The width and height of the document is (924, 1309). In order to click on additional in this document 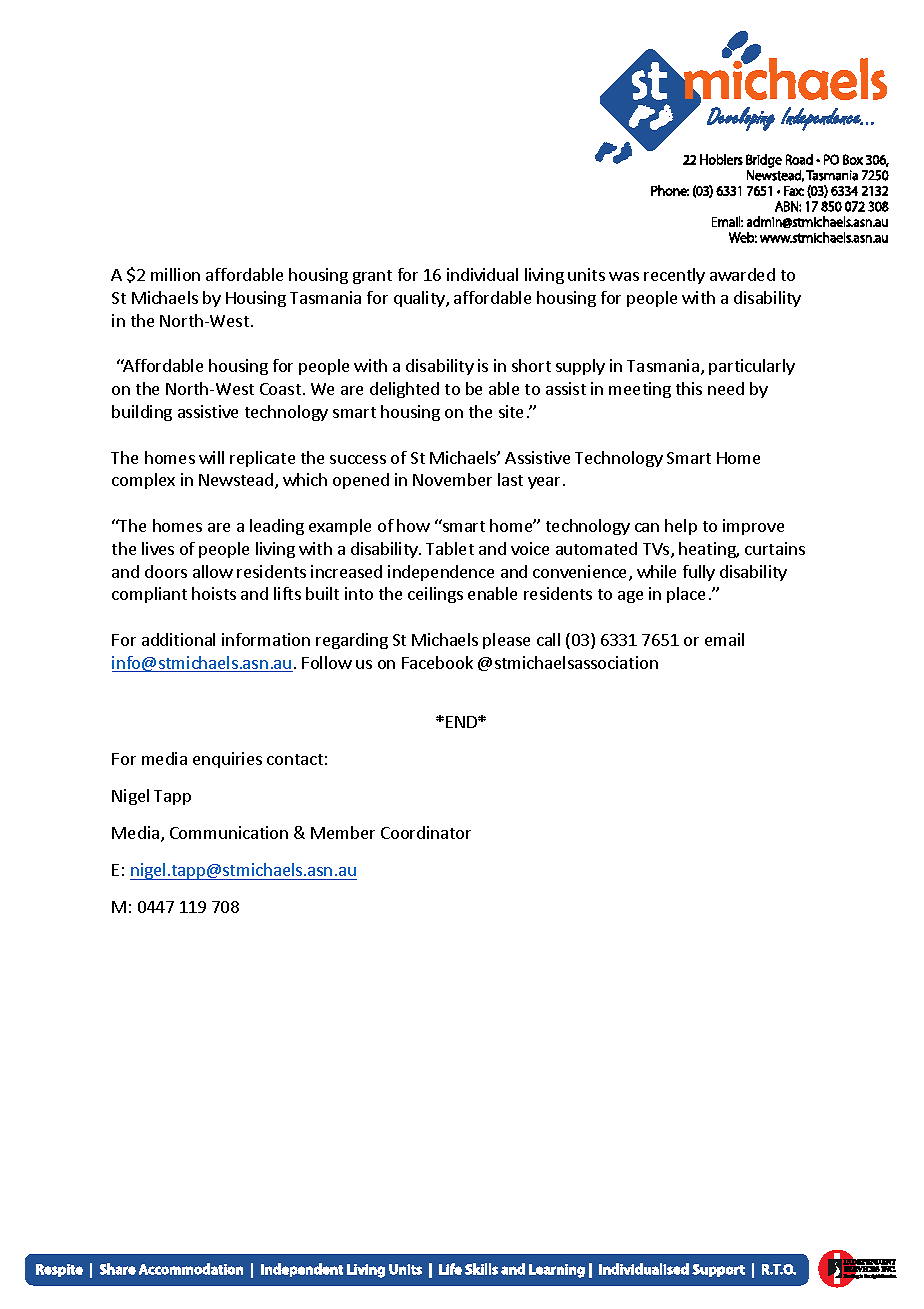, I will do `click(178, 639)`.
